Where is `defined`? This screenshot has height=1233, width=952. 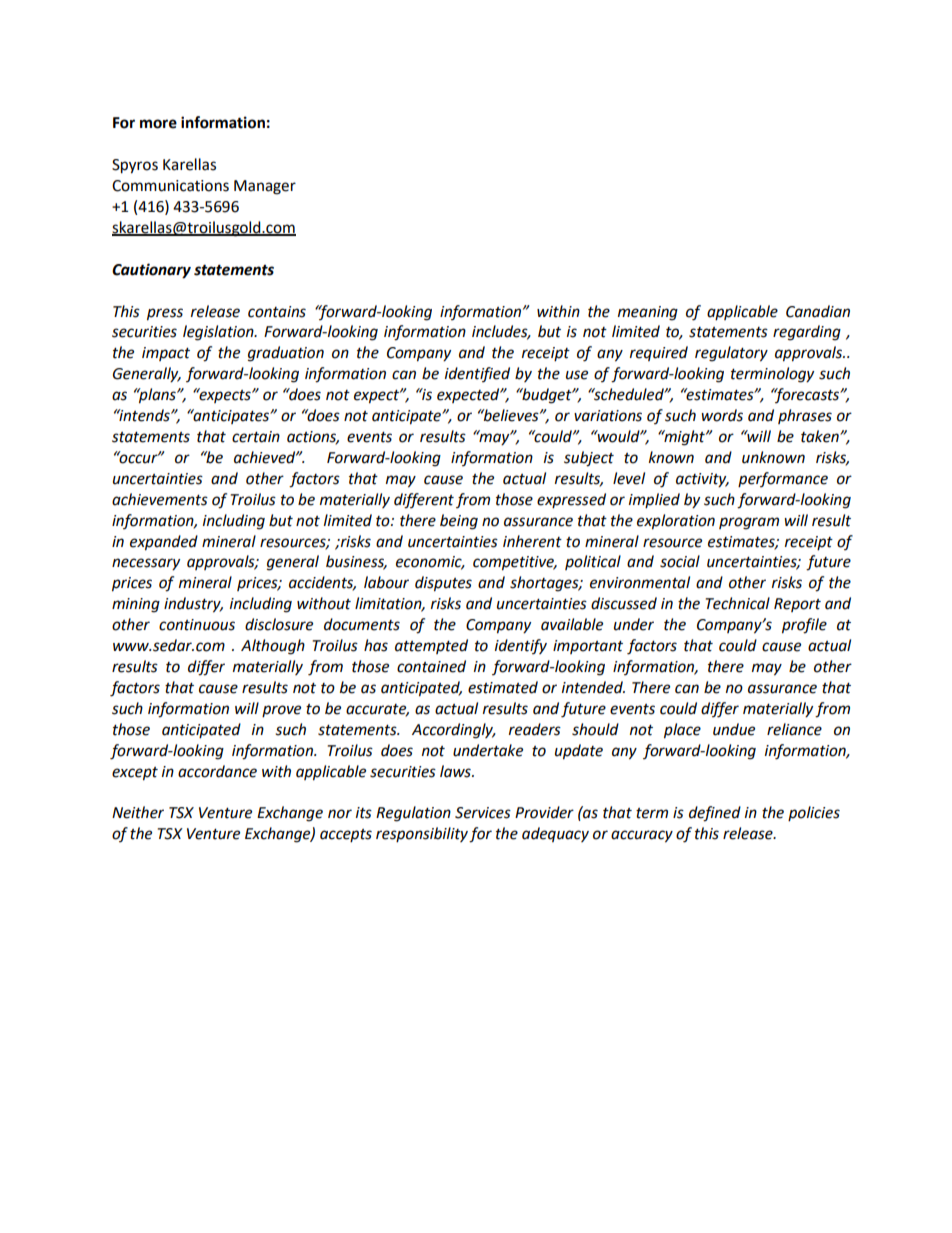
defined is located at coordinates (715, 814).
